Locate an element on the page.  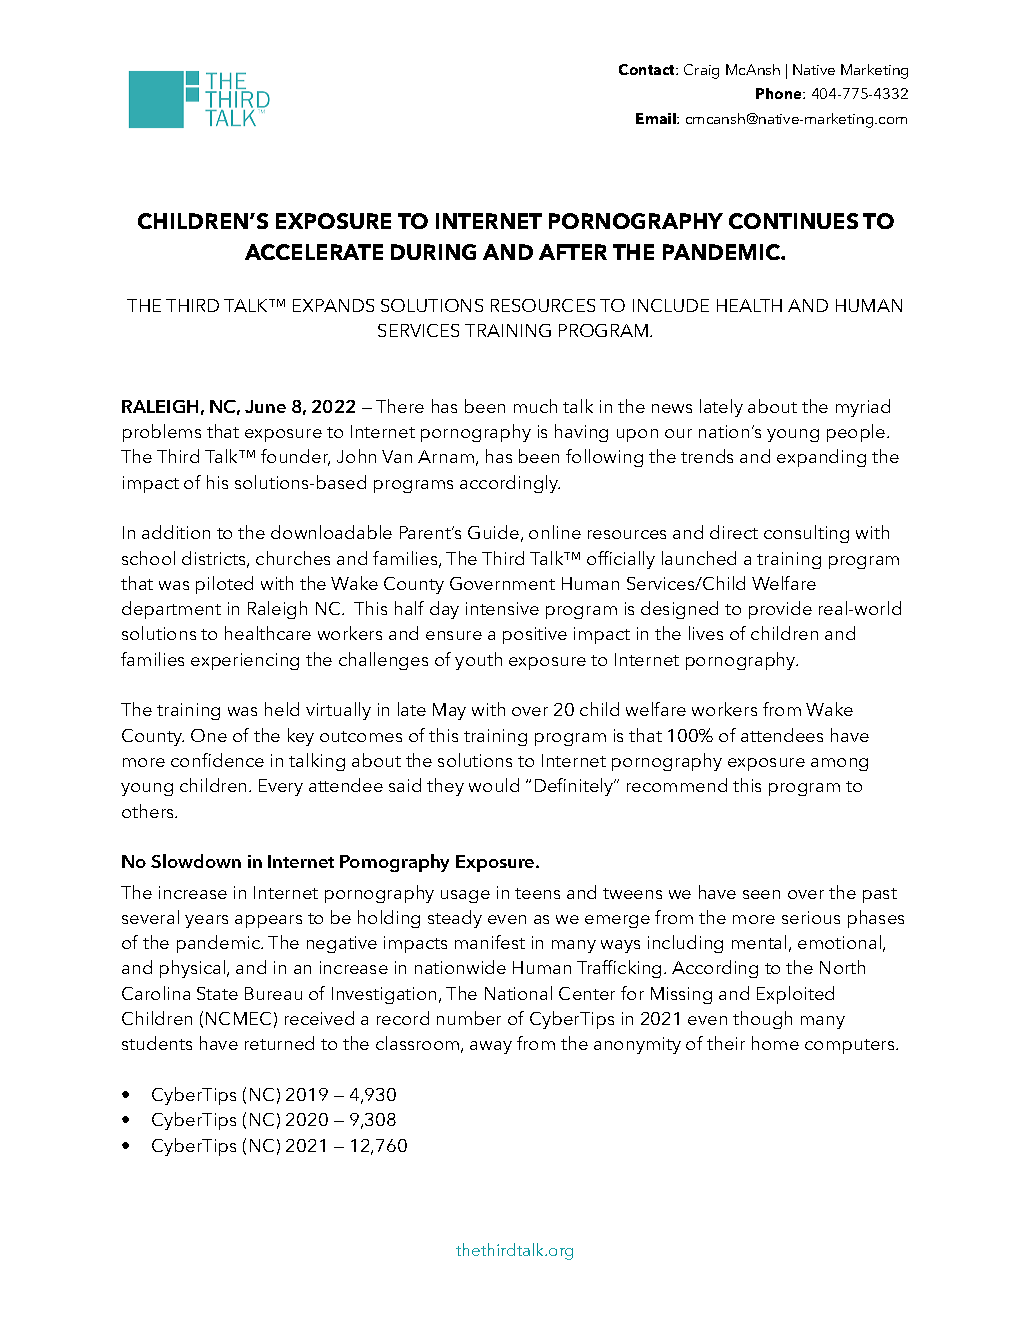
held is located at coordinates (282, 709).
